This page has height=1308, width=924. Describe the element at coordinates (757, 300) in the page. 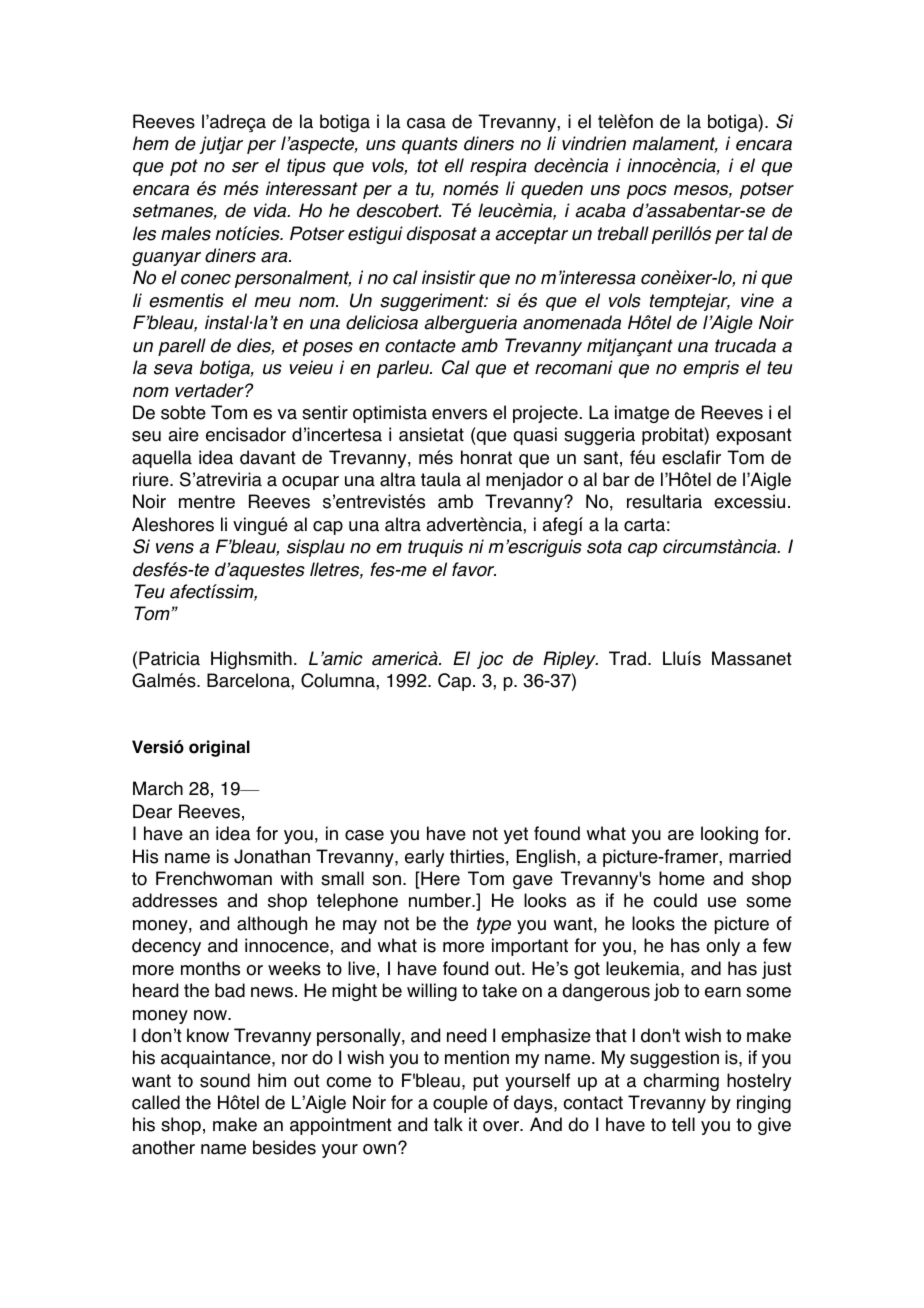

I see `vine` at that location.
